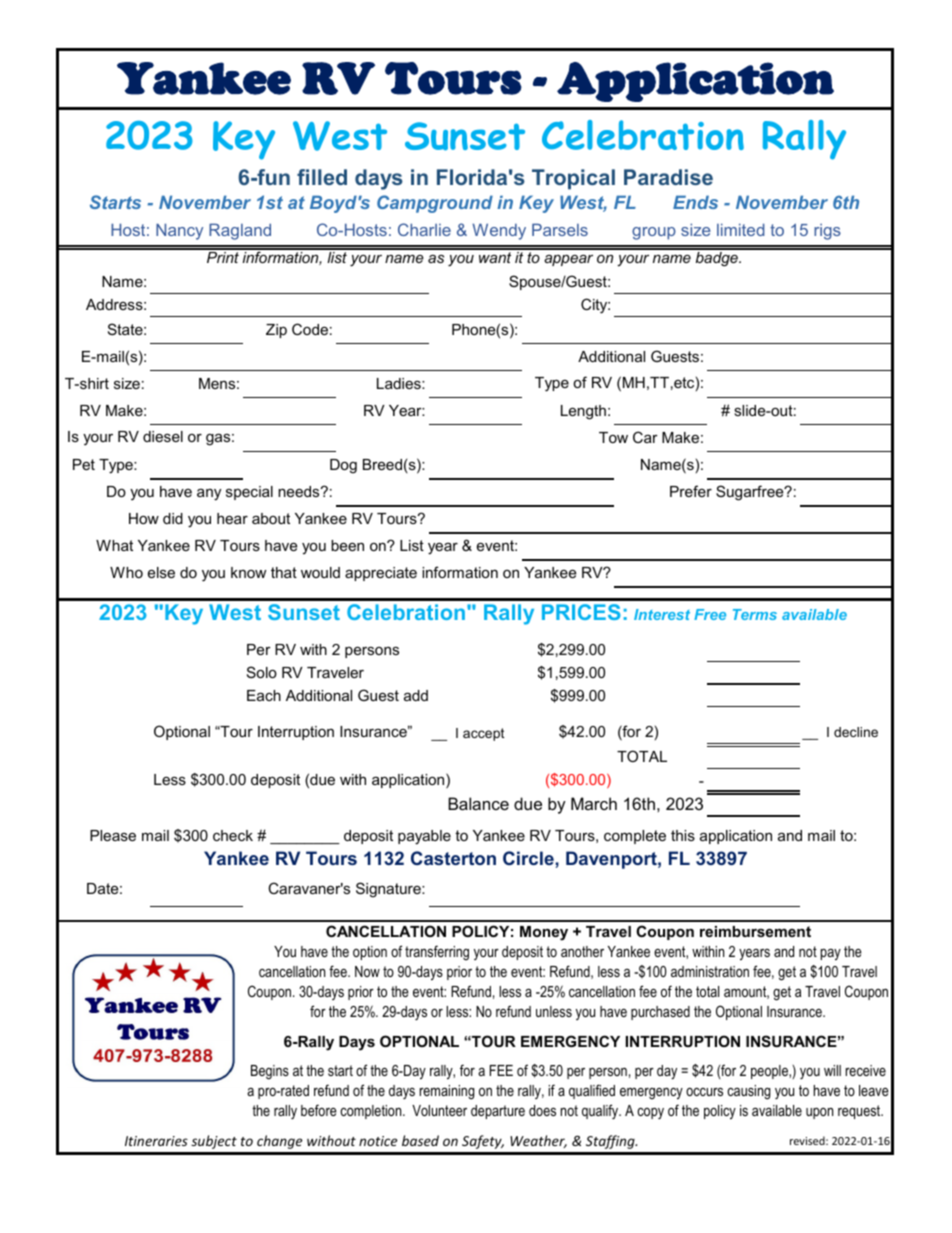 The image size is (952, 1233). Describe the element at coordinates (179, 231) in the screenshot. I see `Nancy` at that location.
